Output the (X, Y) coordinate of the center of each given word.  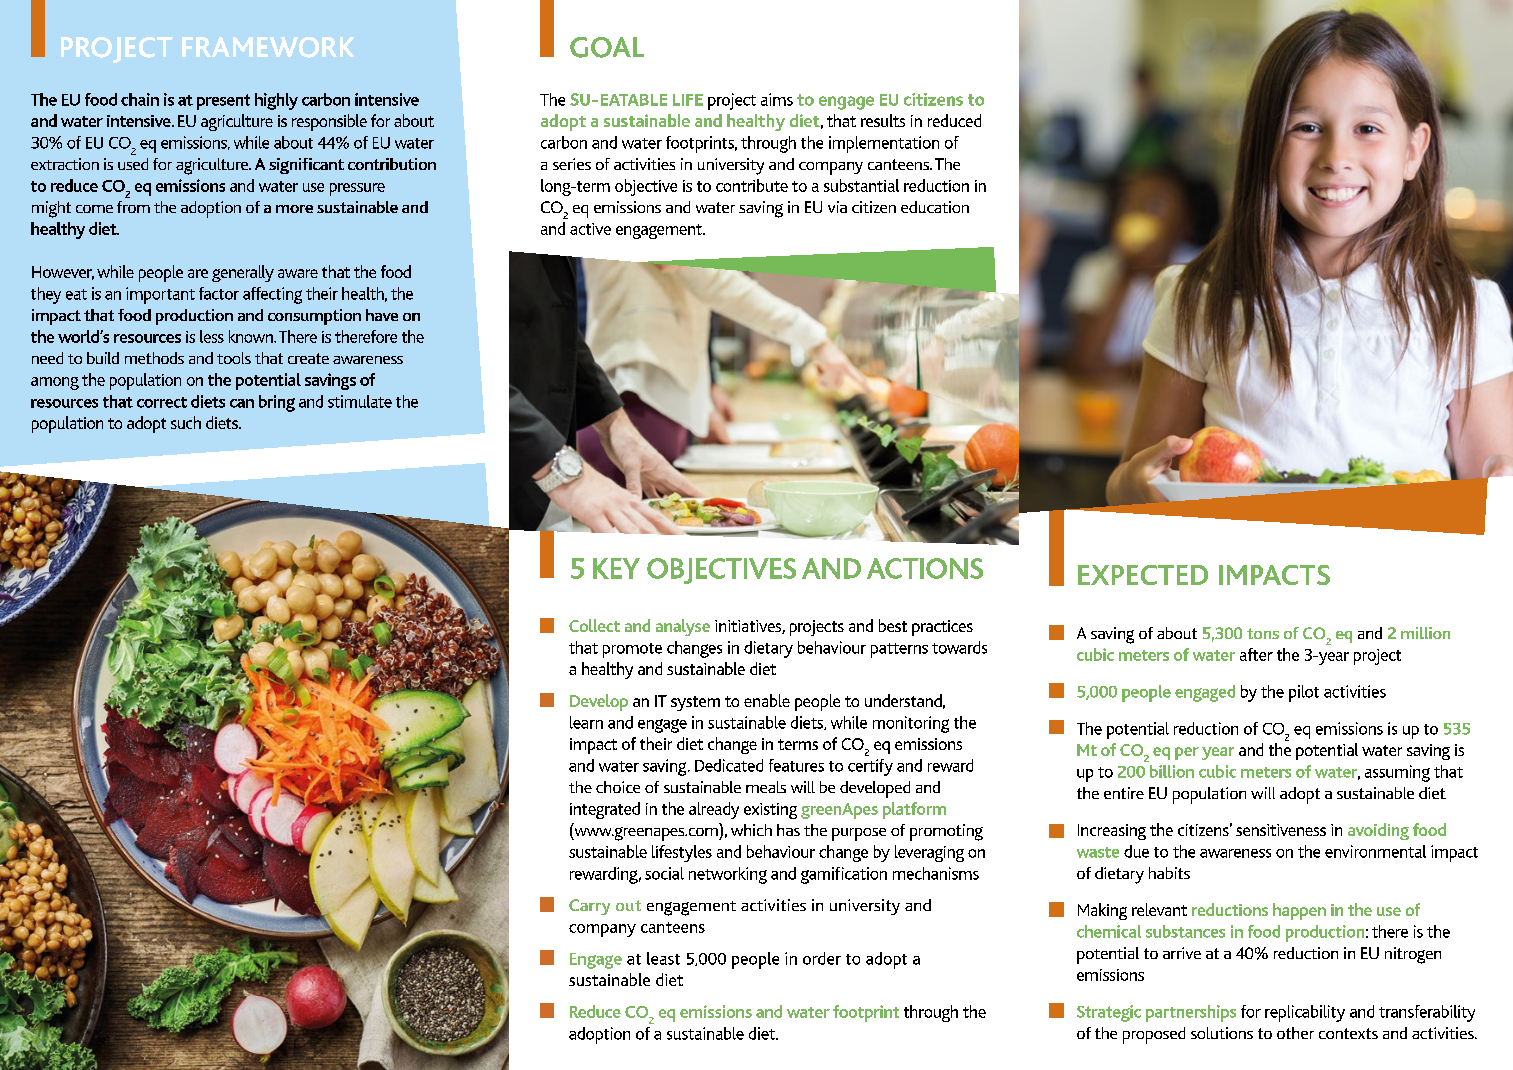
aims (777, 99)
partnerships (1191, 1013)
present (223, 102)
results (883, 120)
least (663, 958)
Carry (589, 907)
